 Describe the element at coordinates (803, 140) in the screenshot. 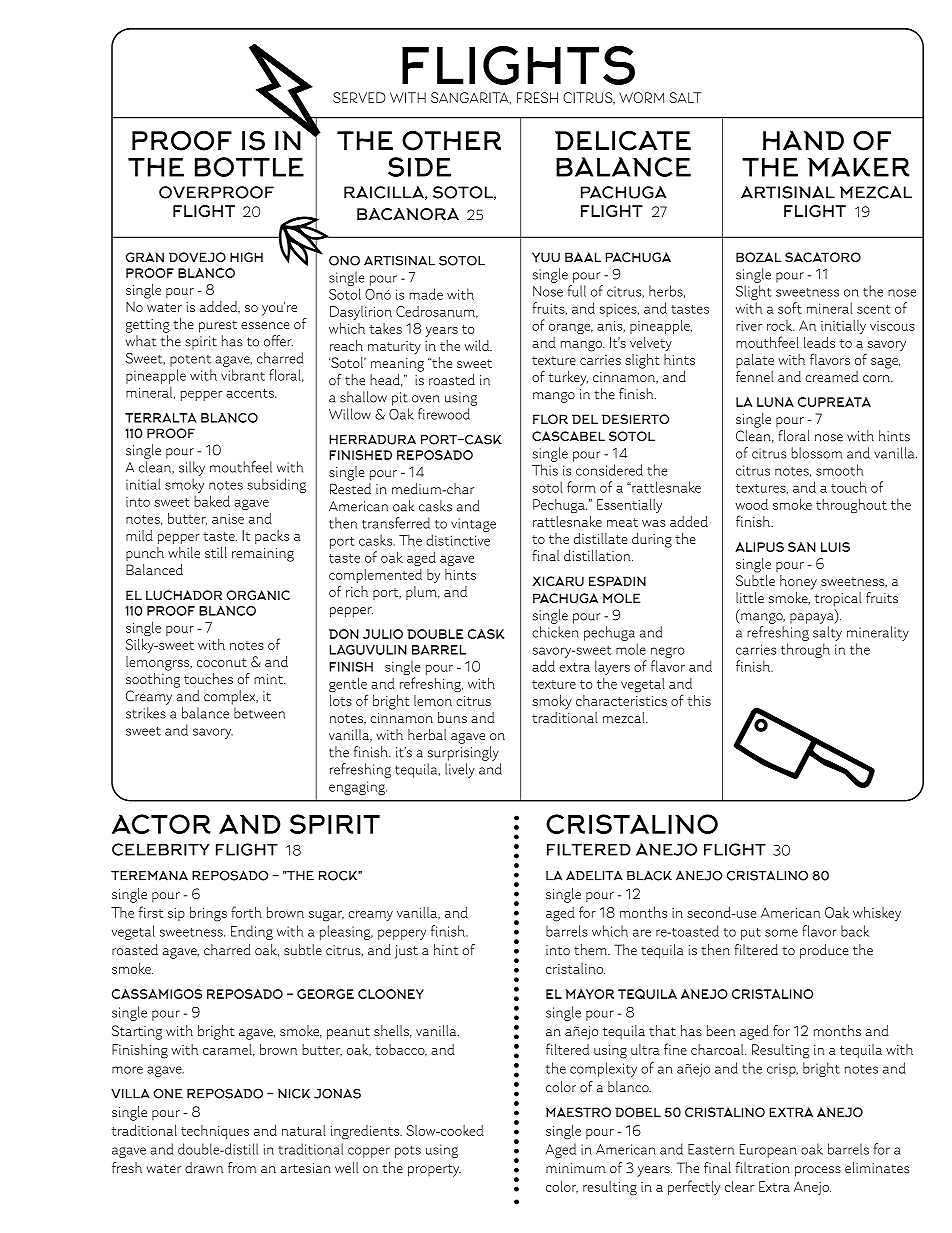

I see `HAND` at that location.
